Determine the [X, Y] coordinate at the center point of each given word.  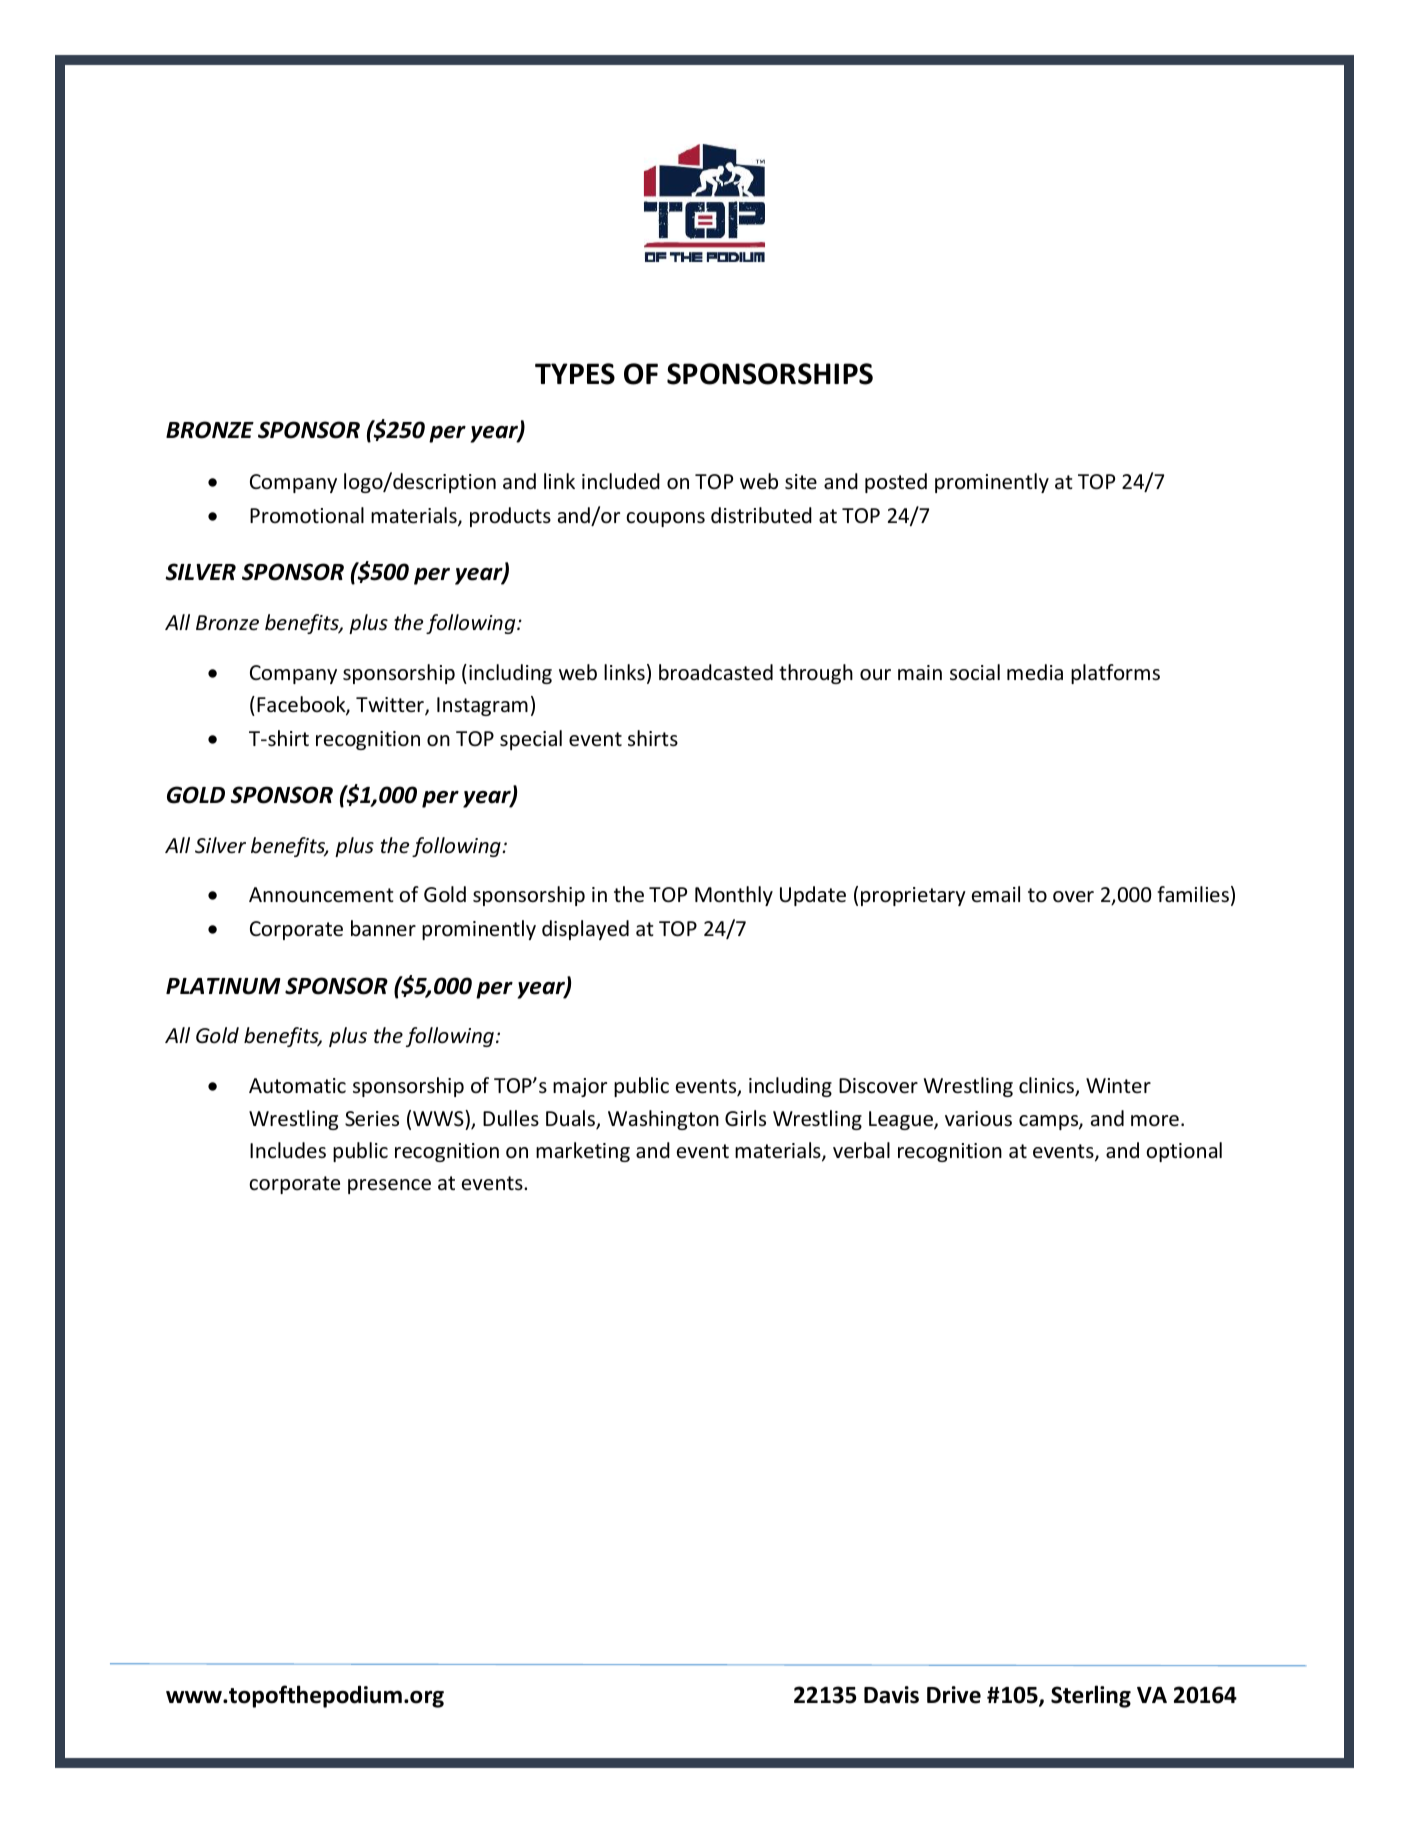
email [996, 894]
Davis [891, 1695]
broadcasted [716, 672]
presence [389, 1186]
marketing [583, 1152]
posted [896, 483]
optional [1184, 1152]
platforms [1115, 674]
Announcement [321, 895]
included [621, 481]
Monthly [734, 896]
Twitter [391, 706]
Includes [288, 1150]
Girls [745, 1118]
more [1155, 1121]
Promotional [307, 515]
